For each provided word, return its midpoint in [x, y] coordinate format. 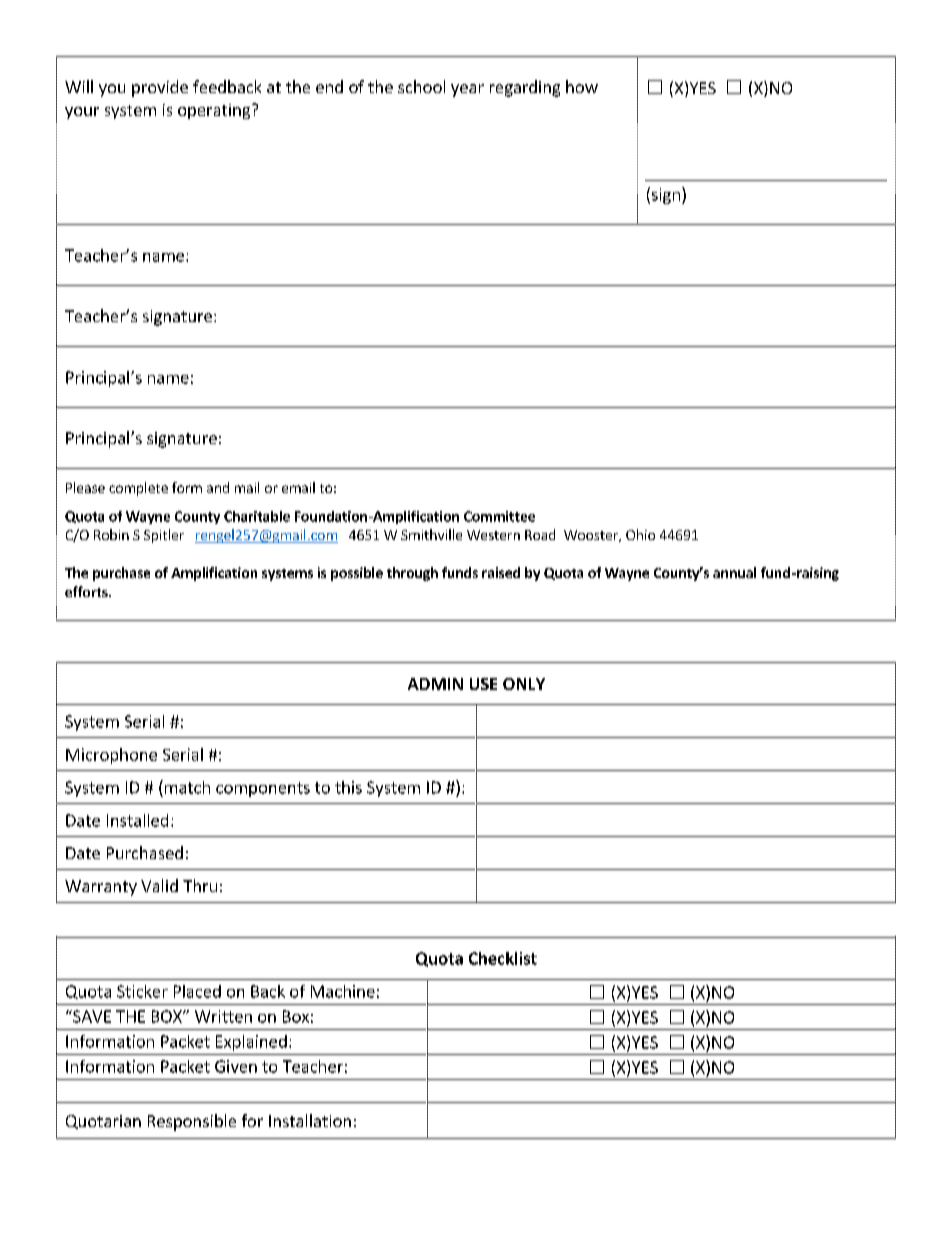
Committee [499, 516]
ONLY [524, 684]
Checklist [503, 958]
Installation [310, 1120]
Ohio [640, 534]
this [348, 787]
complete [138, 489]
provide [160, 88]
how [582, 86]
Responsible [192, 1122]
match [187, 787]
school [421, 86]
